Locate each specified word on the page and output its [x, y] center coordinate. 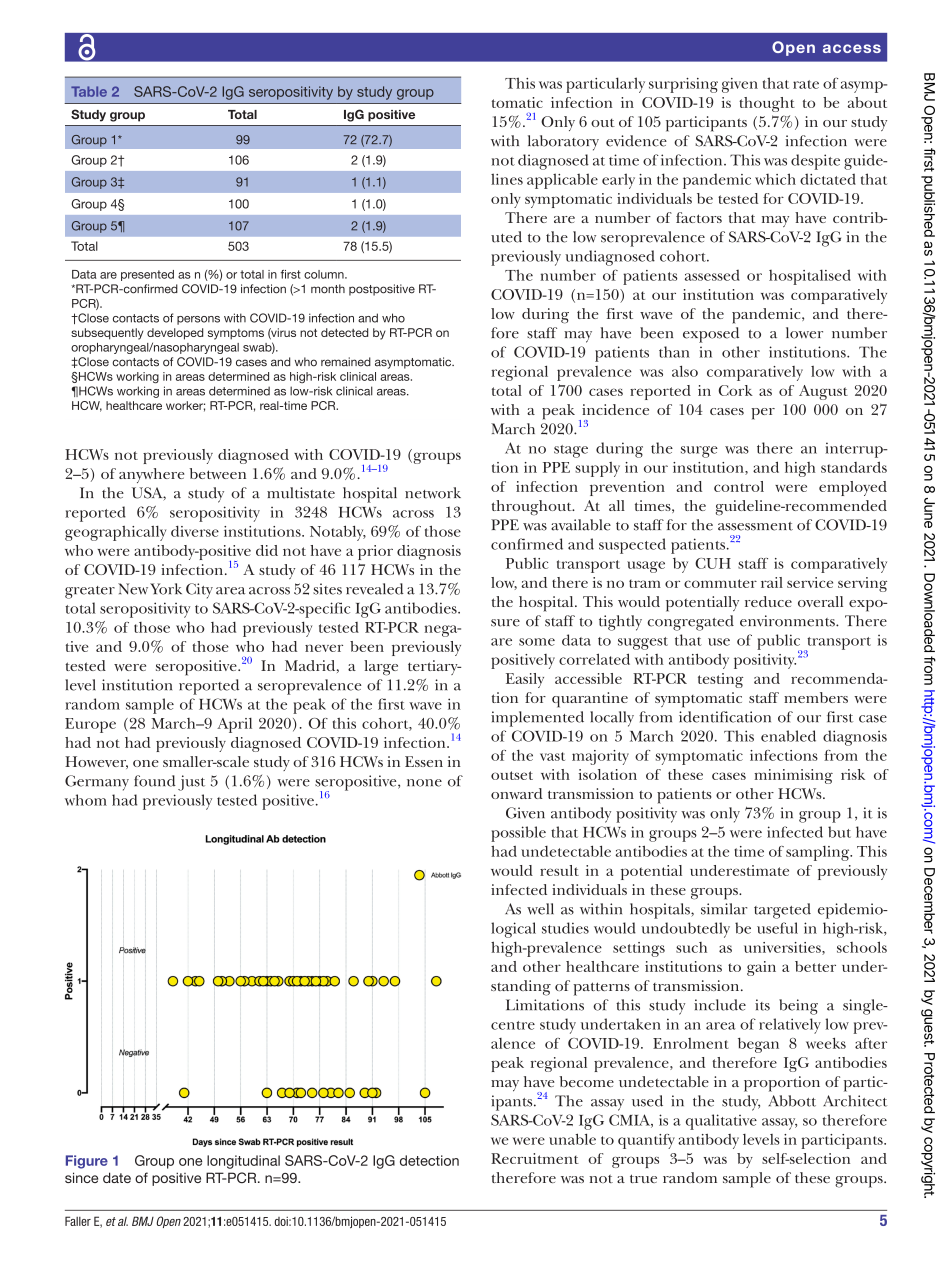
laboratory [563, 143]
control [739, 486]
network [433, 493]
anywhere [151, 475]
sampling [819, 853]
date [117, 1177]
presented [147, 275]
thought [767, 104]
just [191, 783]
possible [518, 834]
